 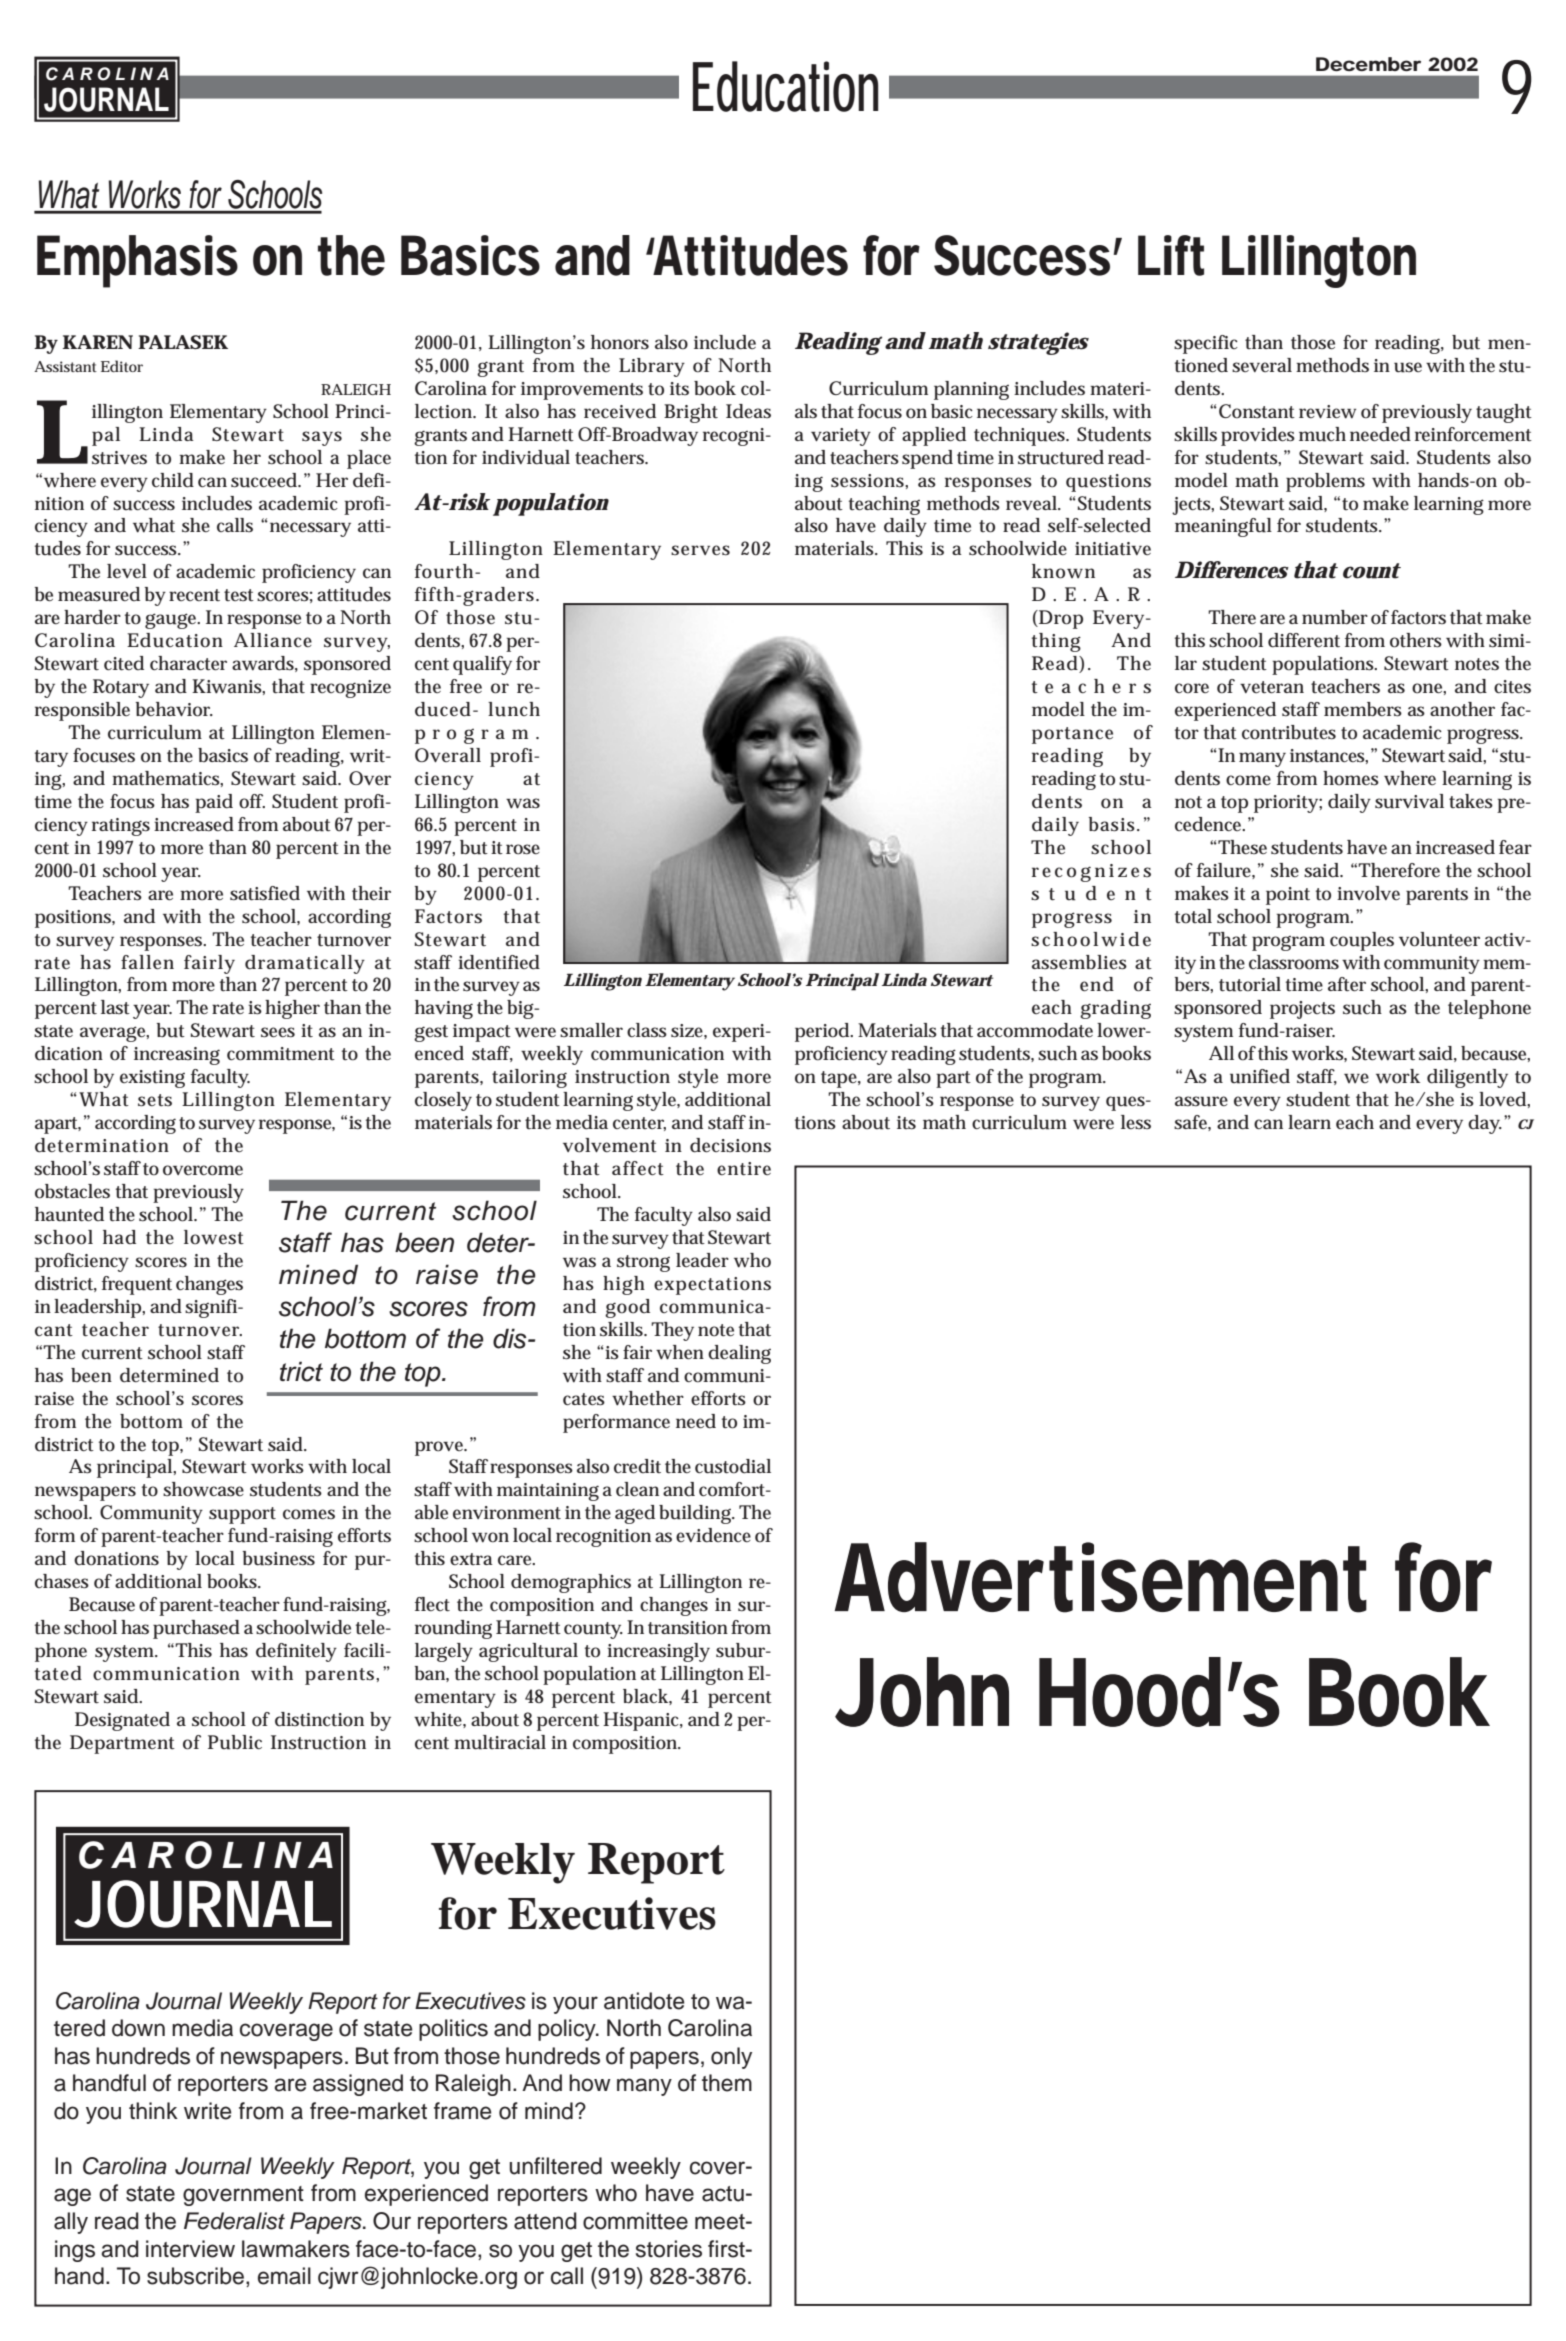 What do you see at coordinates (744, 1169) in the document?
I see `entire` at bounding box center [744, 1169].
